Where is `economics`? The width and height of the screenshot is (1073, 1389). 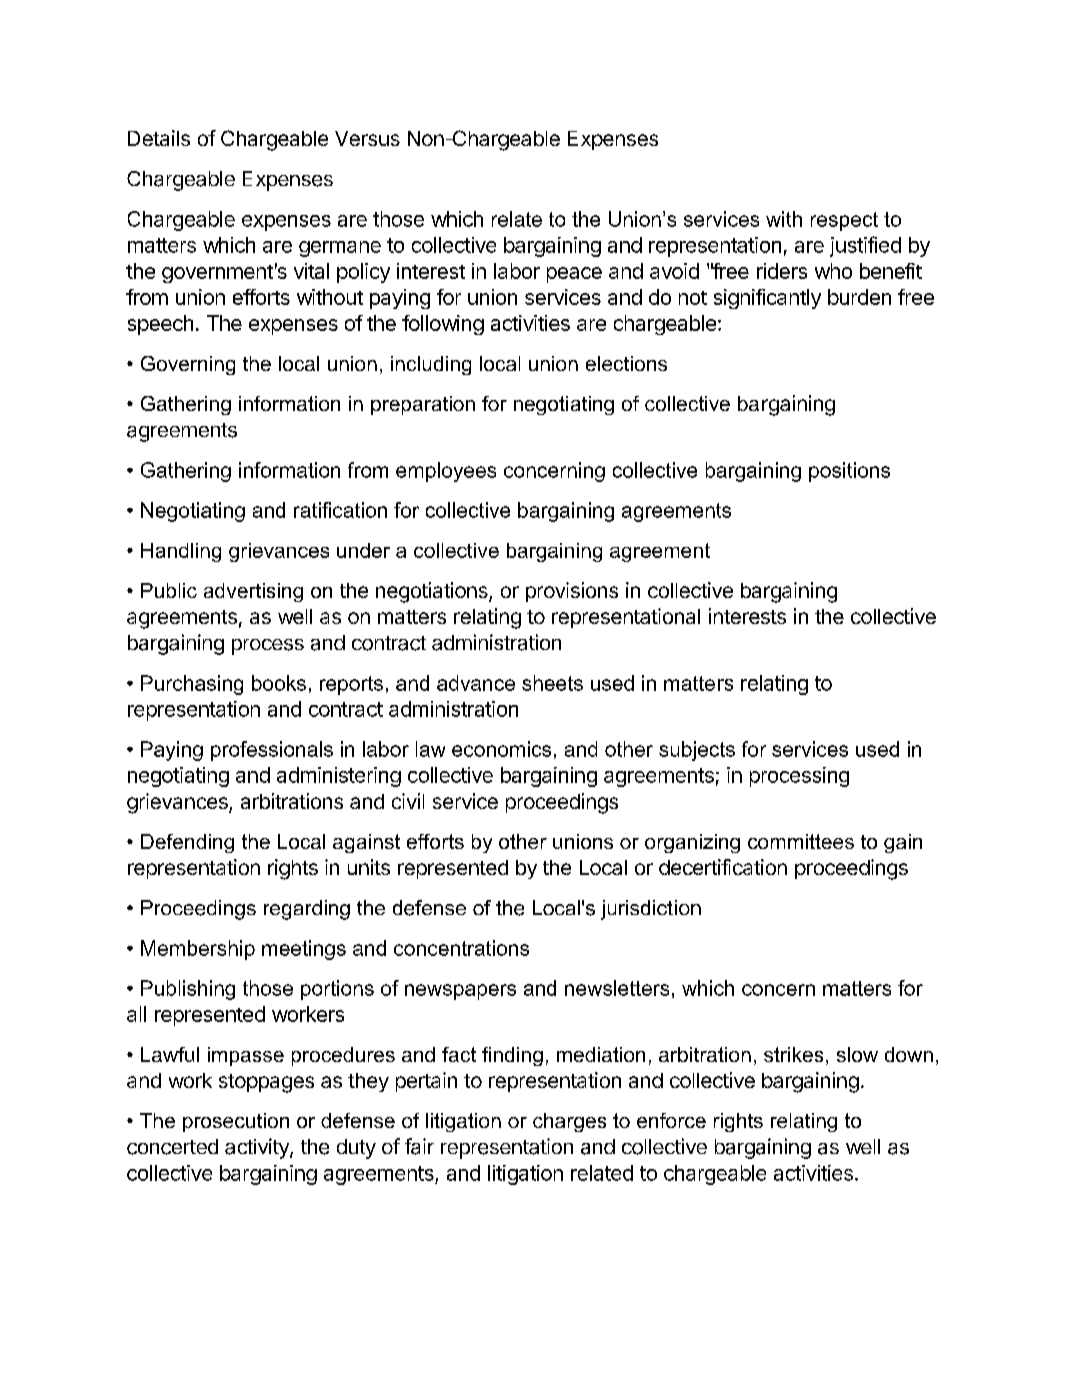 economics is located at coordinates (501, 749).
